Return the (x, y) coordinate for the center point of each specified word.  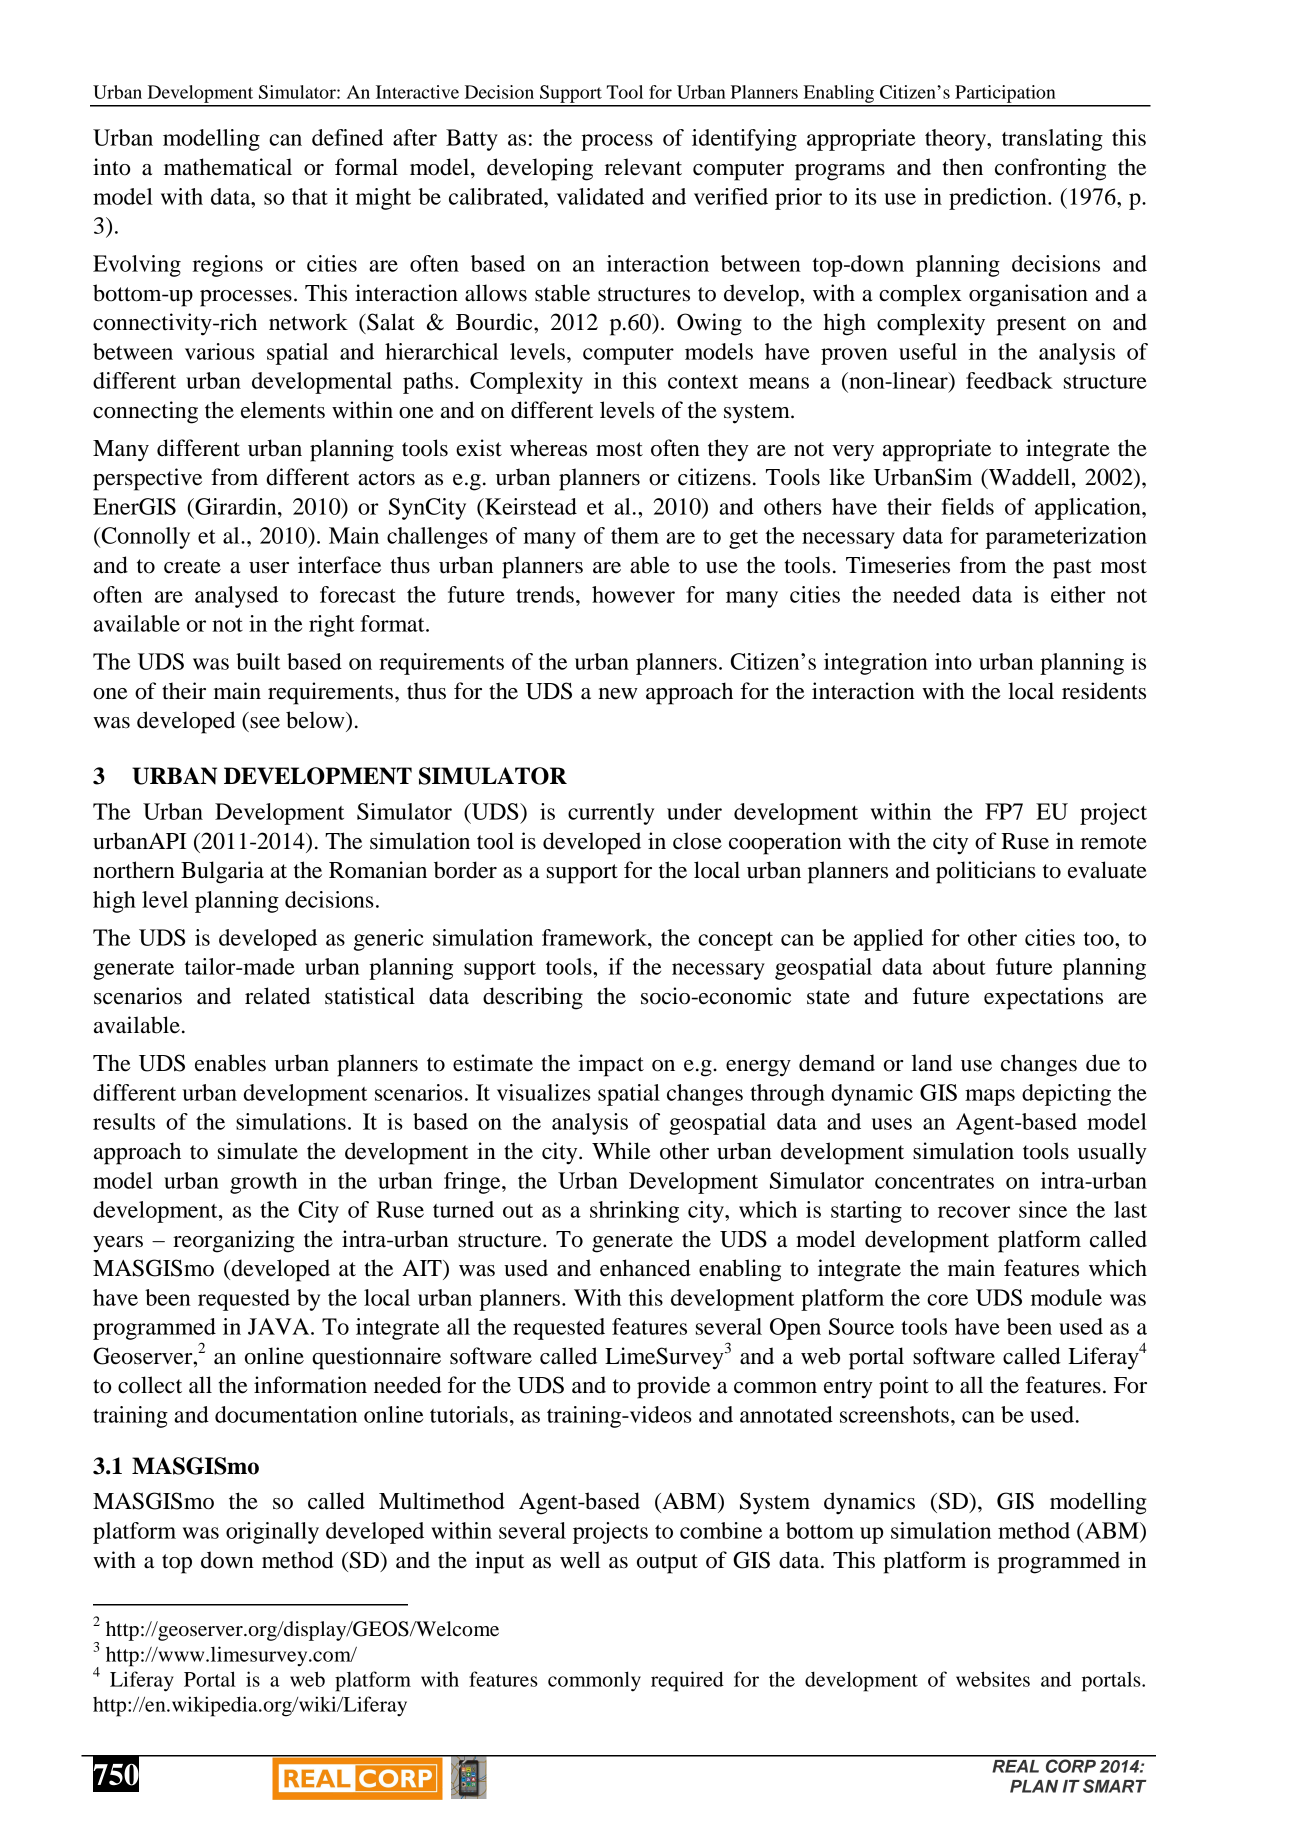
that (310, 196)
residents (1104, 691)
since (1043, 1209)
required (687, 1681)
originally (272, 1533)
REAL (1015, 1766)
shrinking (634, 1212)
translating (1052, 140)
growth (263, 1183)
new (618, 694)
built (258, 661)
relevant (643, 167)
